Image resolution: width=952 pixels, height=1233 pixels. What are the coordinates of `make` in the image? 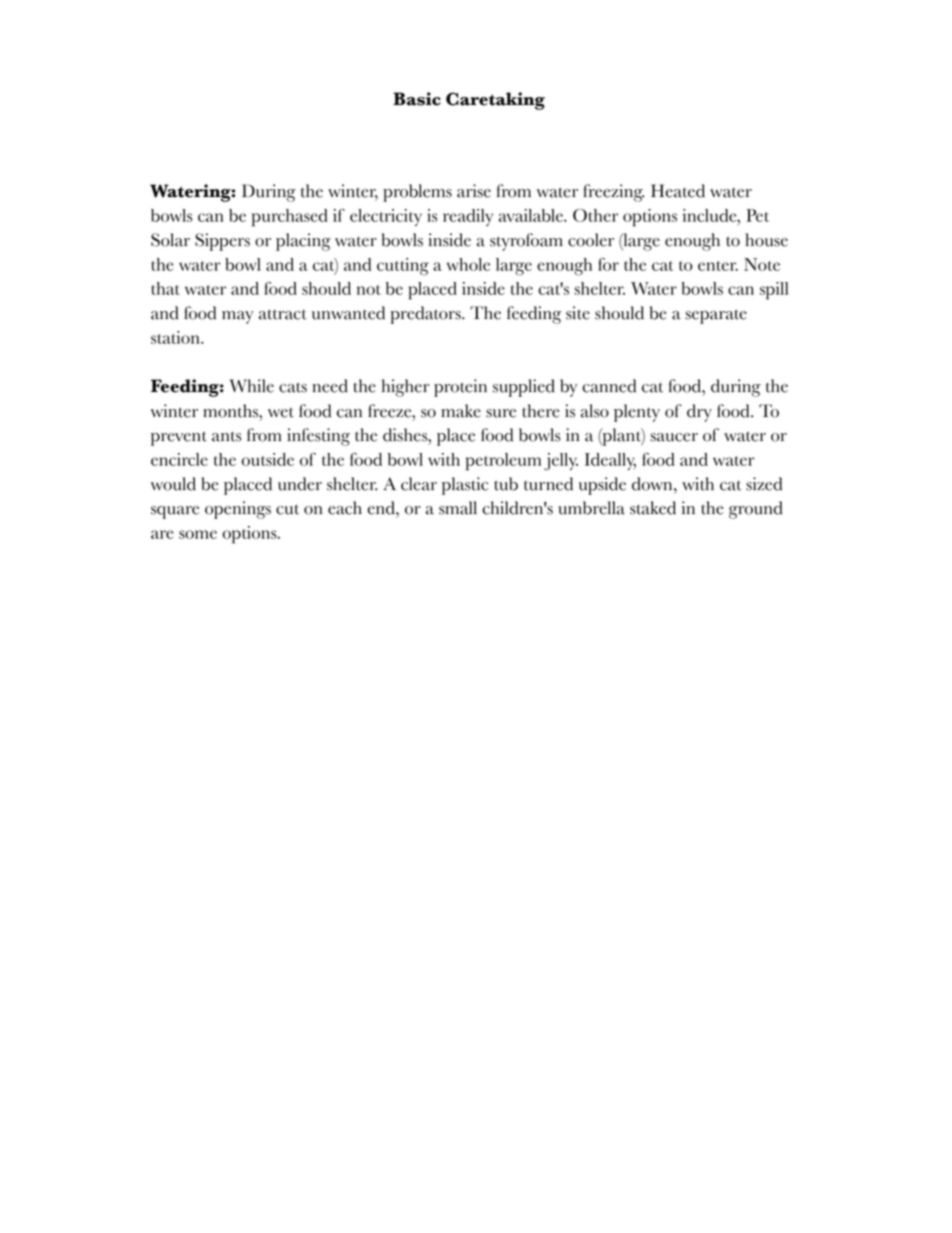 It's located at (461, 411).
